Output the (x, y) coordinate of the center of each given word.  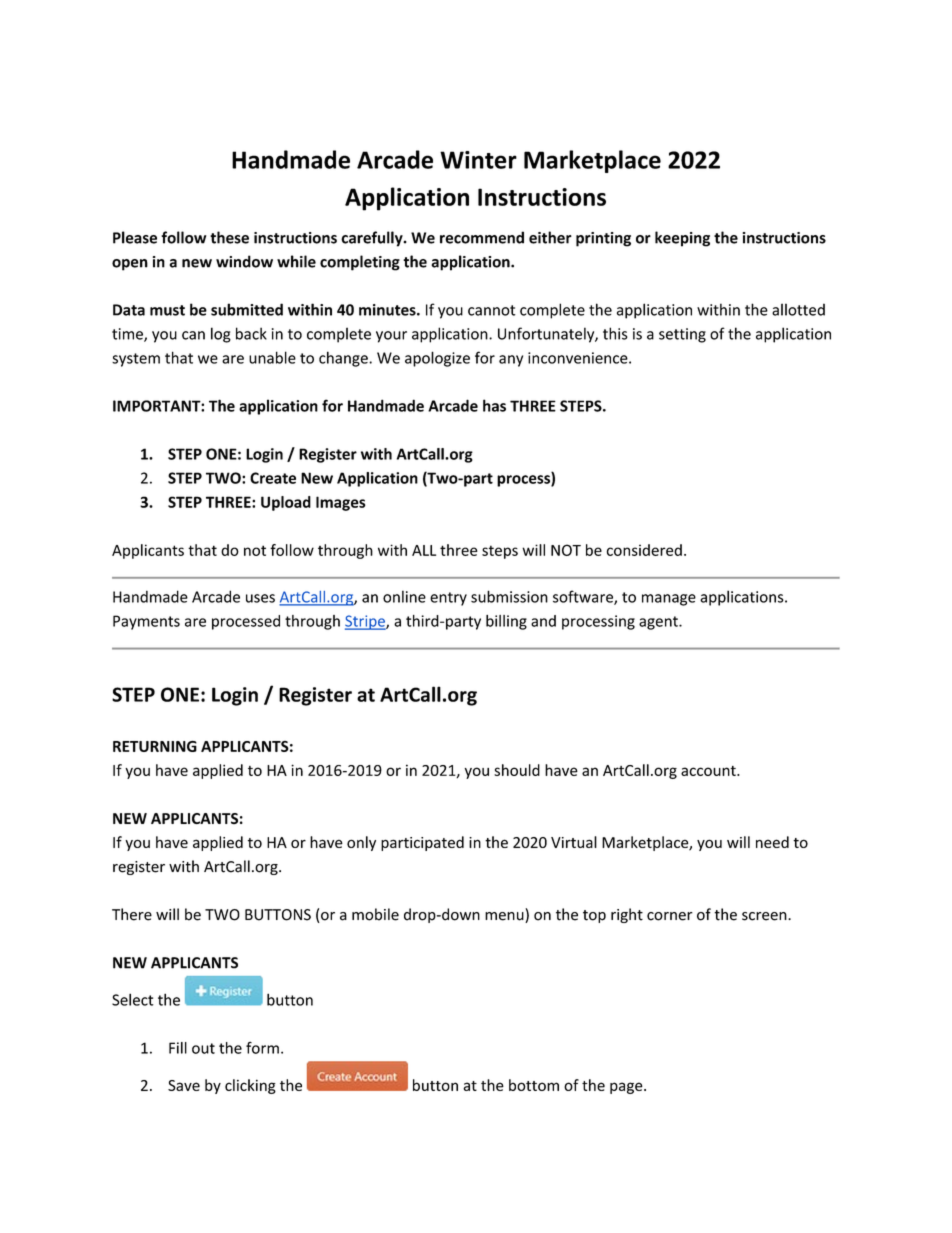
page (627, 1088)
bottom (534, 1085)
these (229, 237)
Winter (478, 160)
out (203, 1048)
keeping (682, 239)
